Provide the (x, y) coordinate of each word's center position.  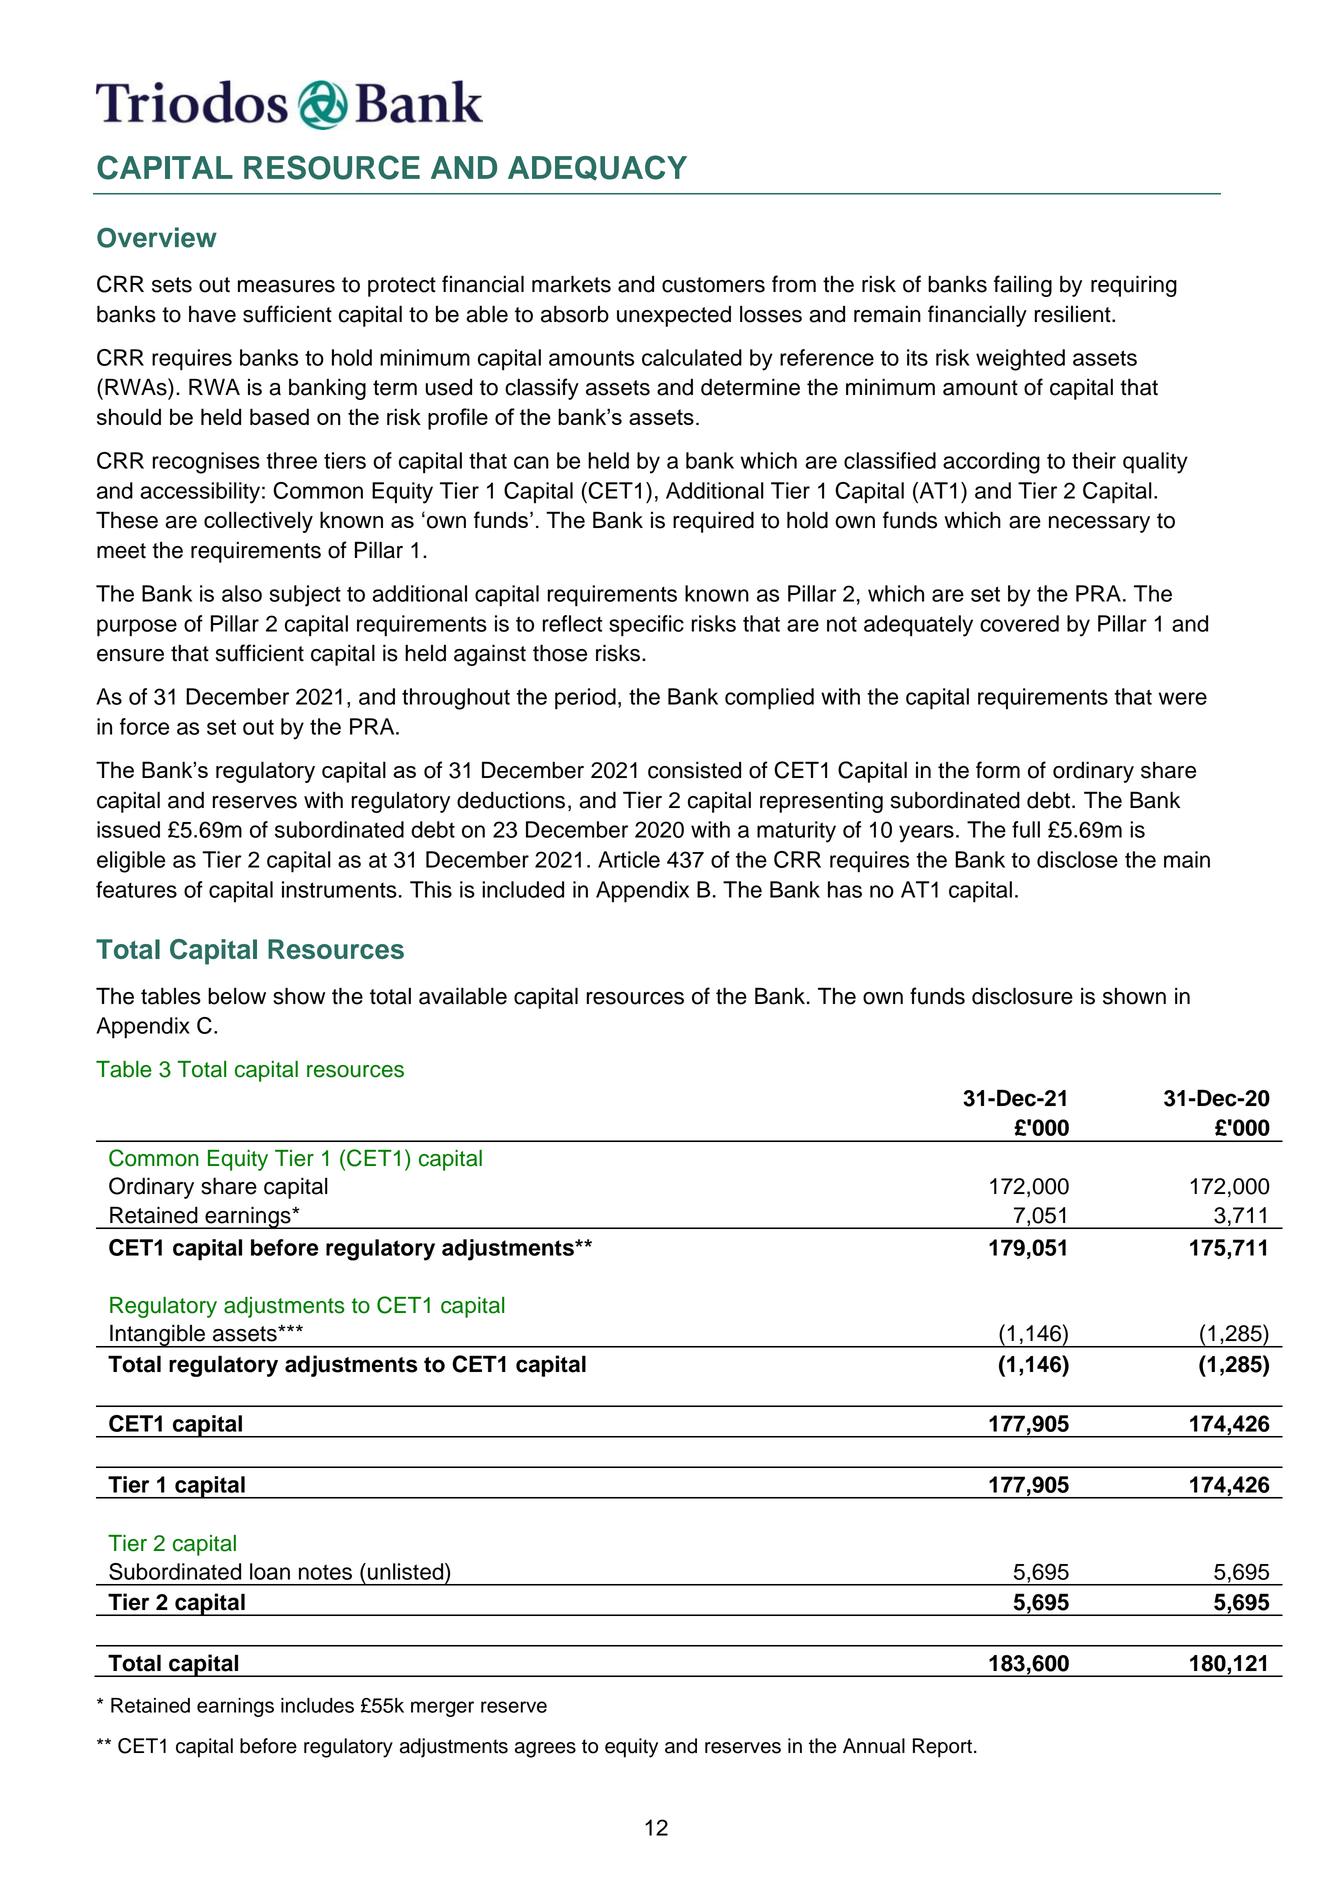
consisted (694, 770)
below (237, 996)
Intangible (157, 1336)
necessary (1099, 524)
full (1026, 829)
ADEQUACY (597, 168)
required (713, 522)
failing (1023, 286)
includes (317, 1705)
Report (942, 1748)
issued (128, 829)
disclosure (1022, 996)
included (523, 889)
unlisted (407, 1571)
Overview (157, 237)
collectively (258, 522)
